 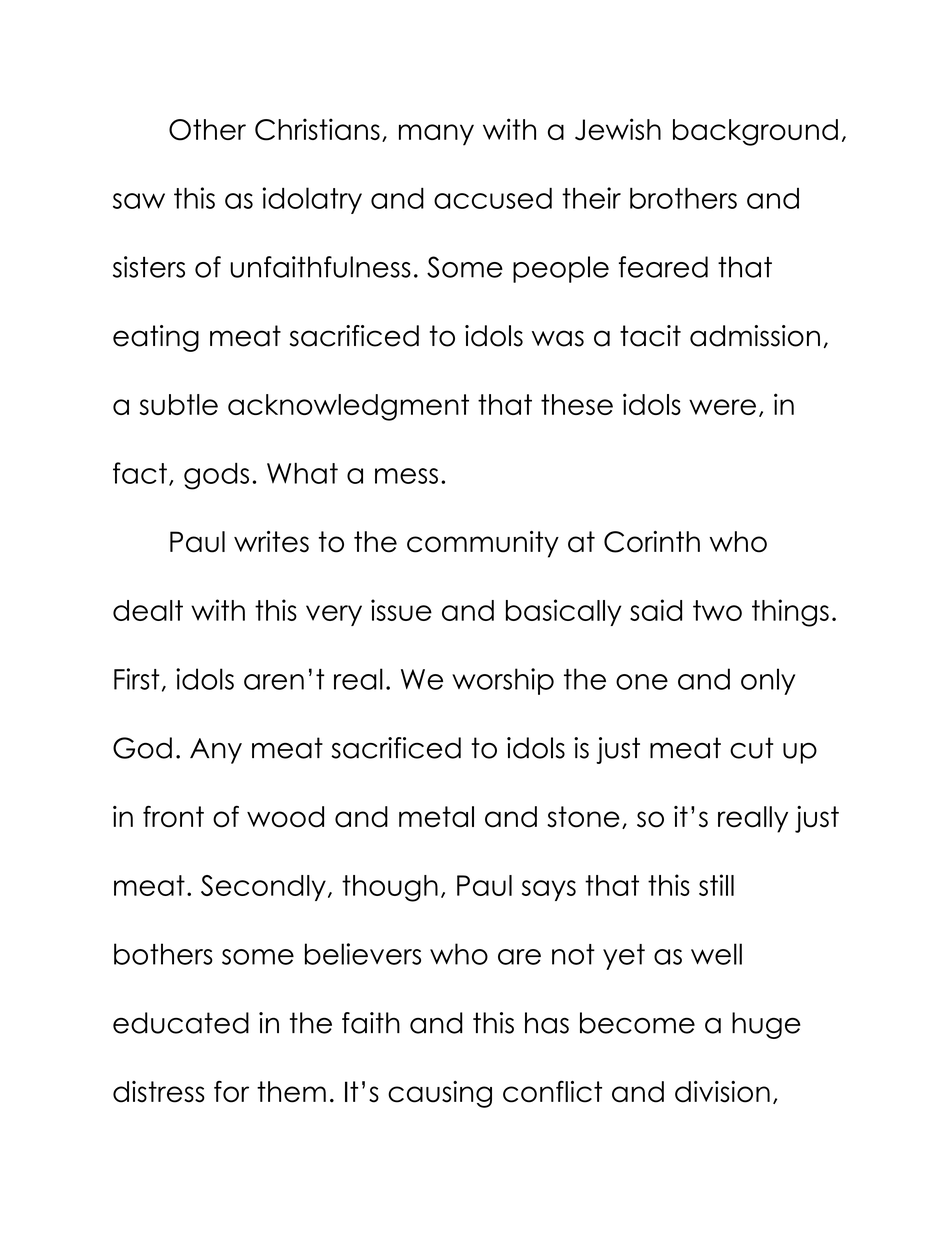 I want to click on metal, so click(x=436, y=817).
